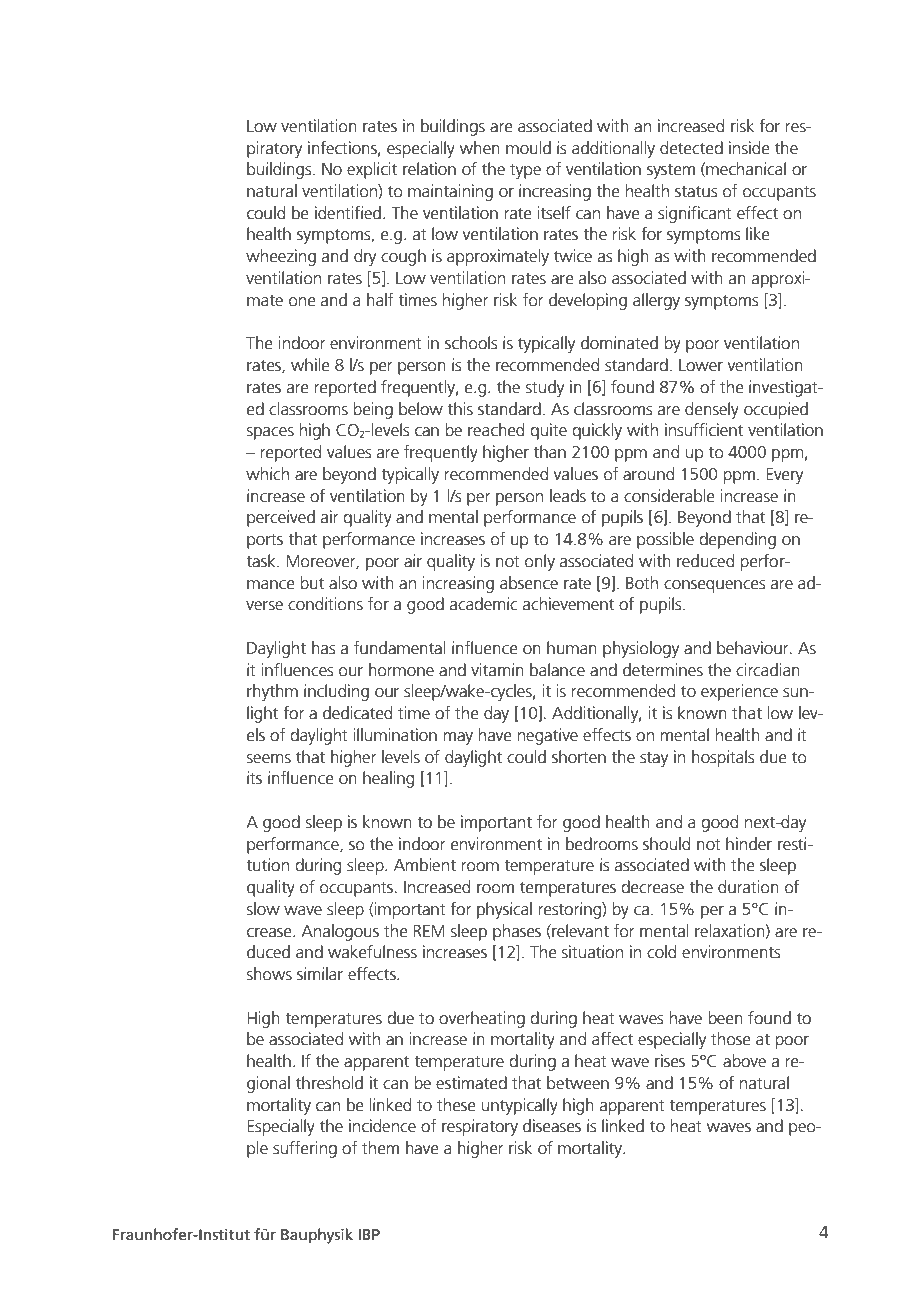 The image size is (924, 1308). I want to click on task, so click(262, 561).
